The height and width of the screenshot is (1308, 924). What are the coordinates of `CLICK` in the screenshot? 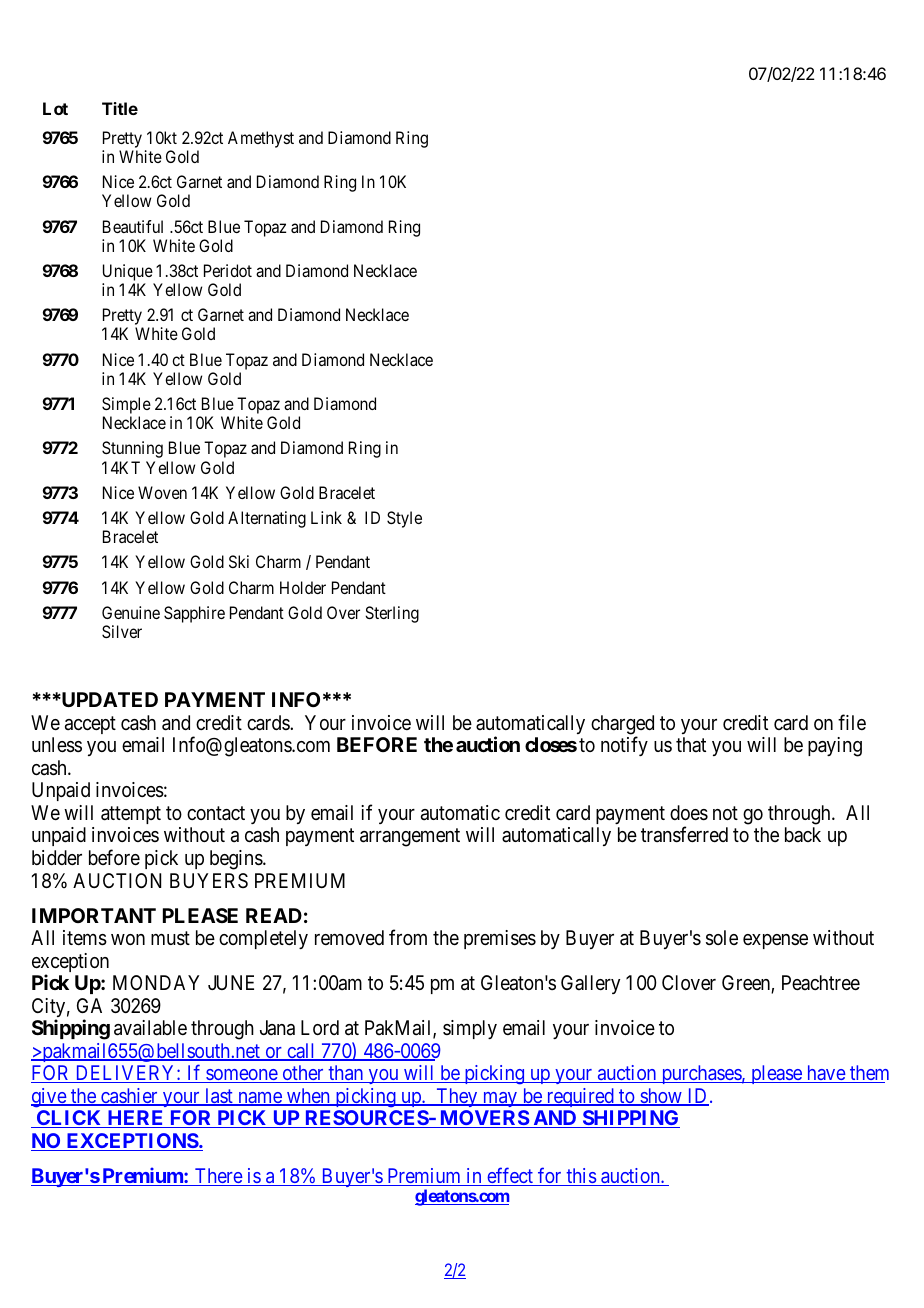 It's located at (70, 1119).
